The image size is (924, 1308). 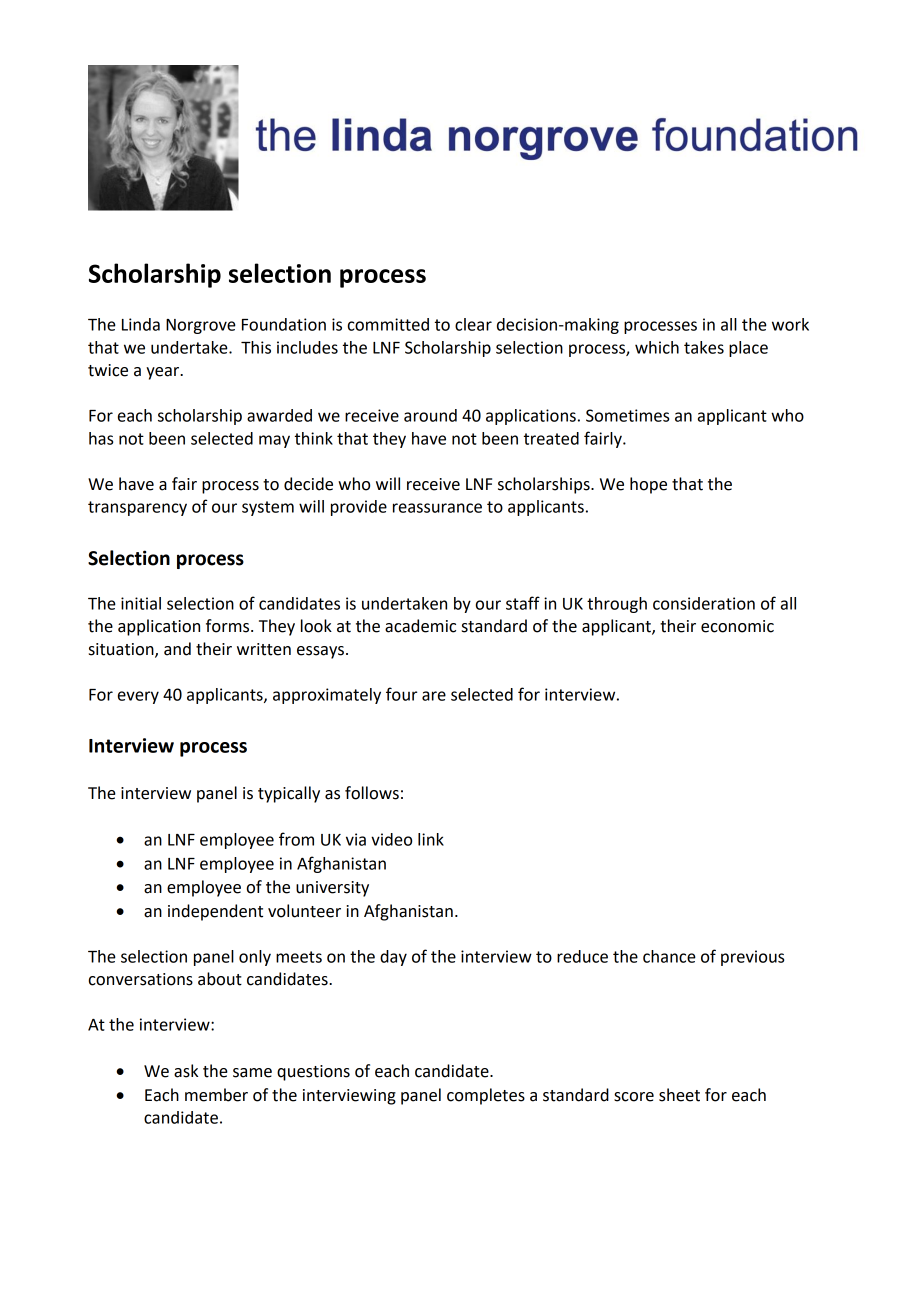 What do you see at coordinates (229, 626) in the image?
I see `forms` at bounding box center [229, 626].
